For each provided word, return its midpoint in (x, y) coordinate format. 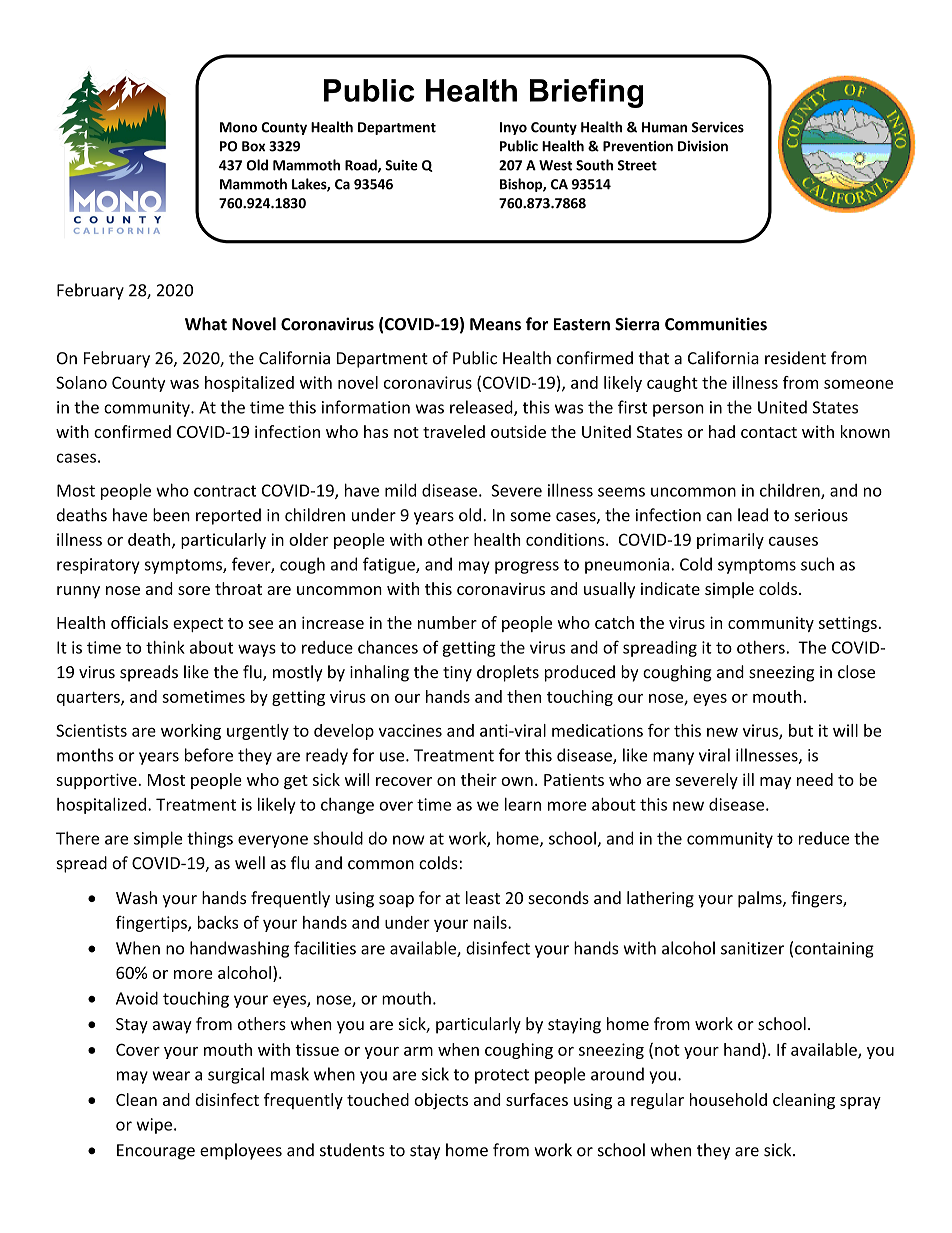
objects (441, 1101)
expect (198, 625)
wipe (154, 1126)
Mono (238, 127)
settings (848, 624)
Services (718, 127)
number (447, 622)
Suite (401, 165)
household (728, 1099)
